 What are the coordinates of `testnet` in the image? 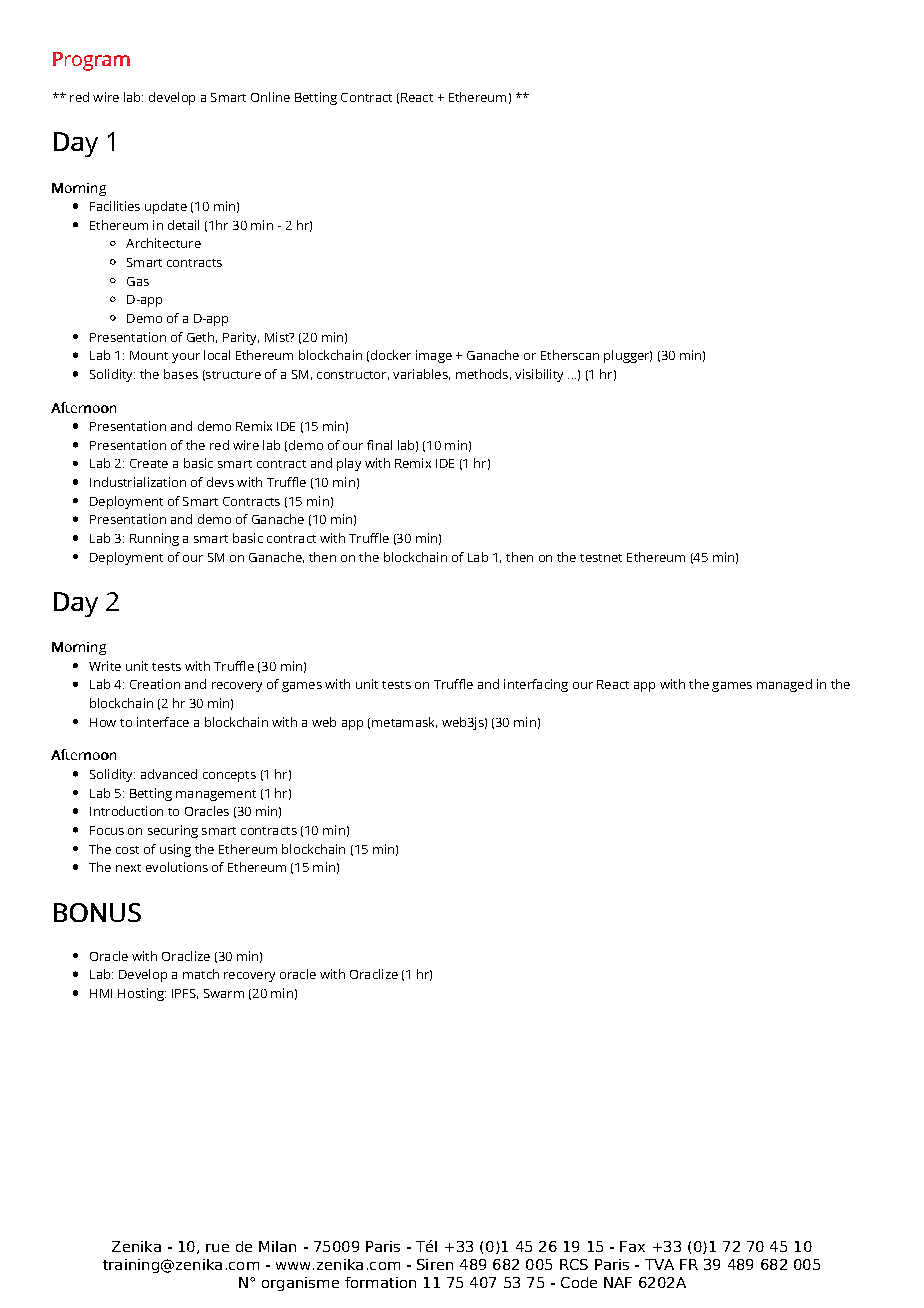 It's located at (601, 558).
